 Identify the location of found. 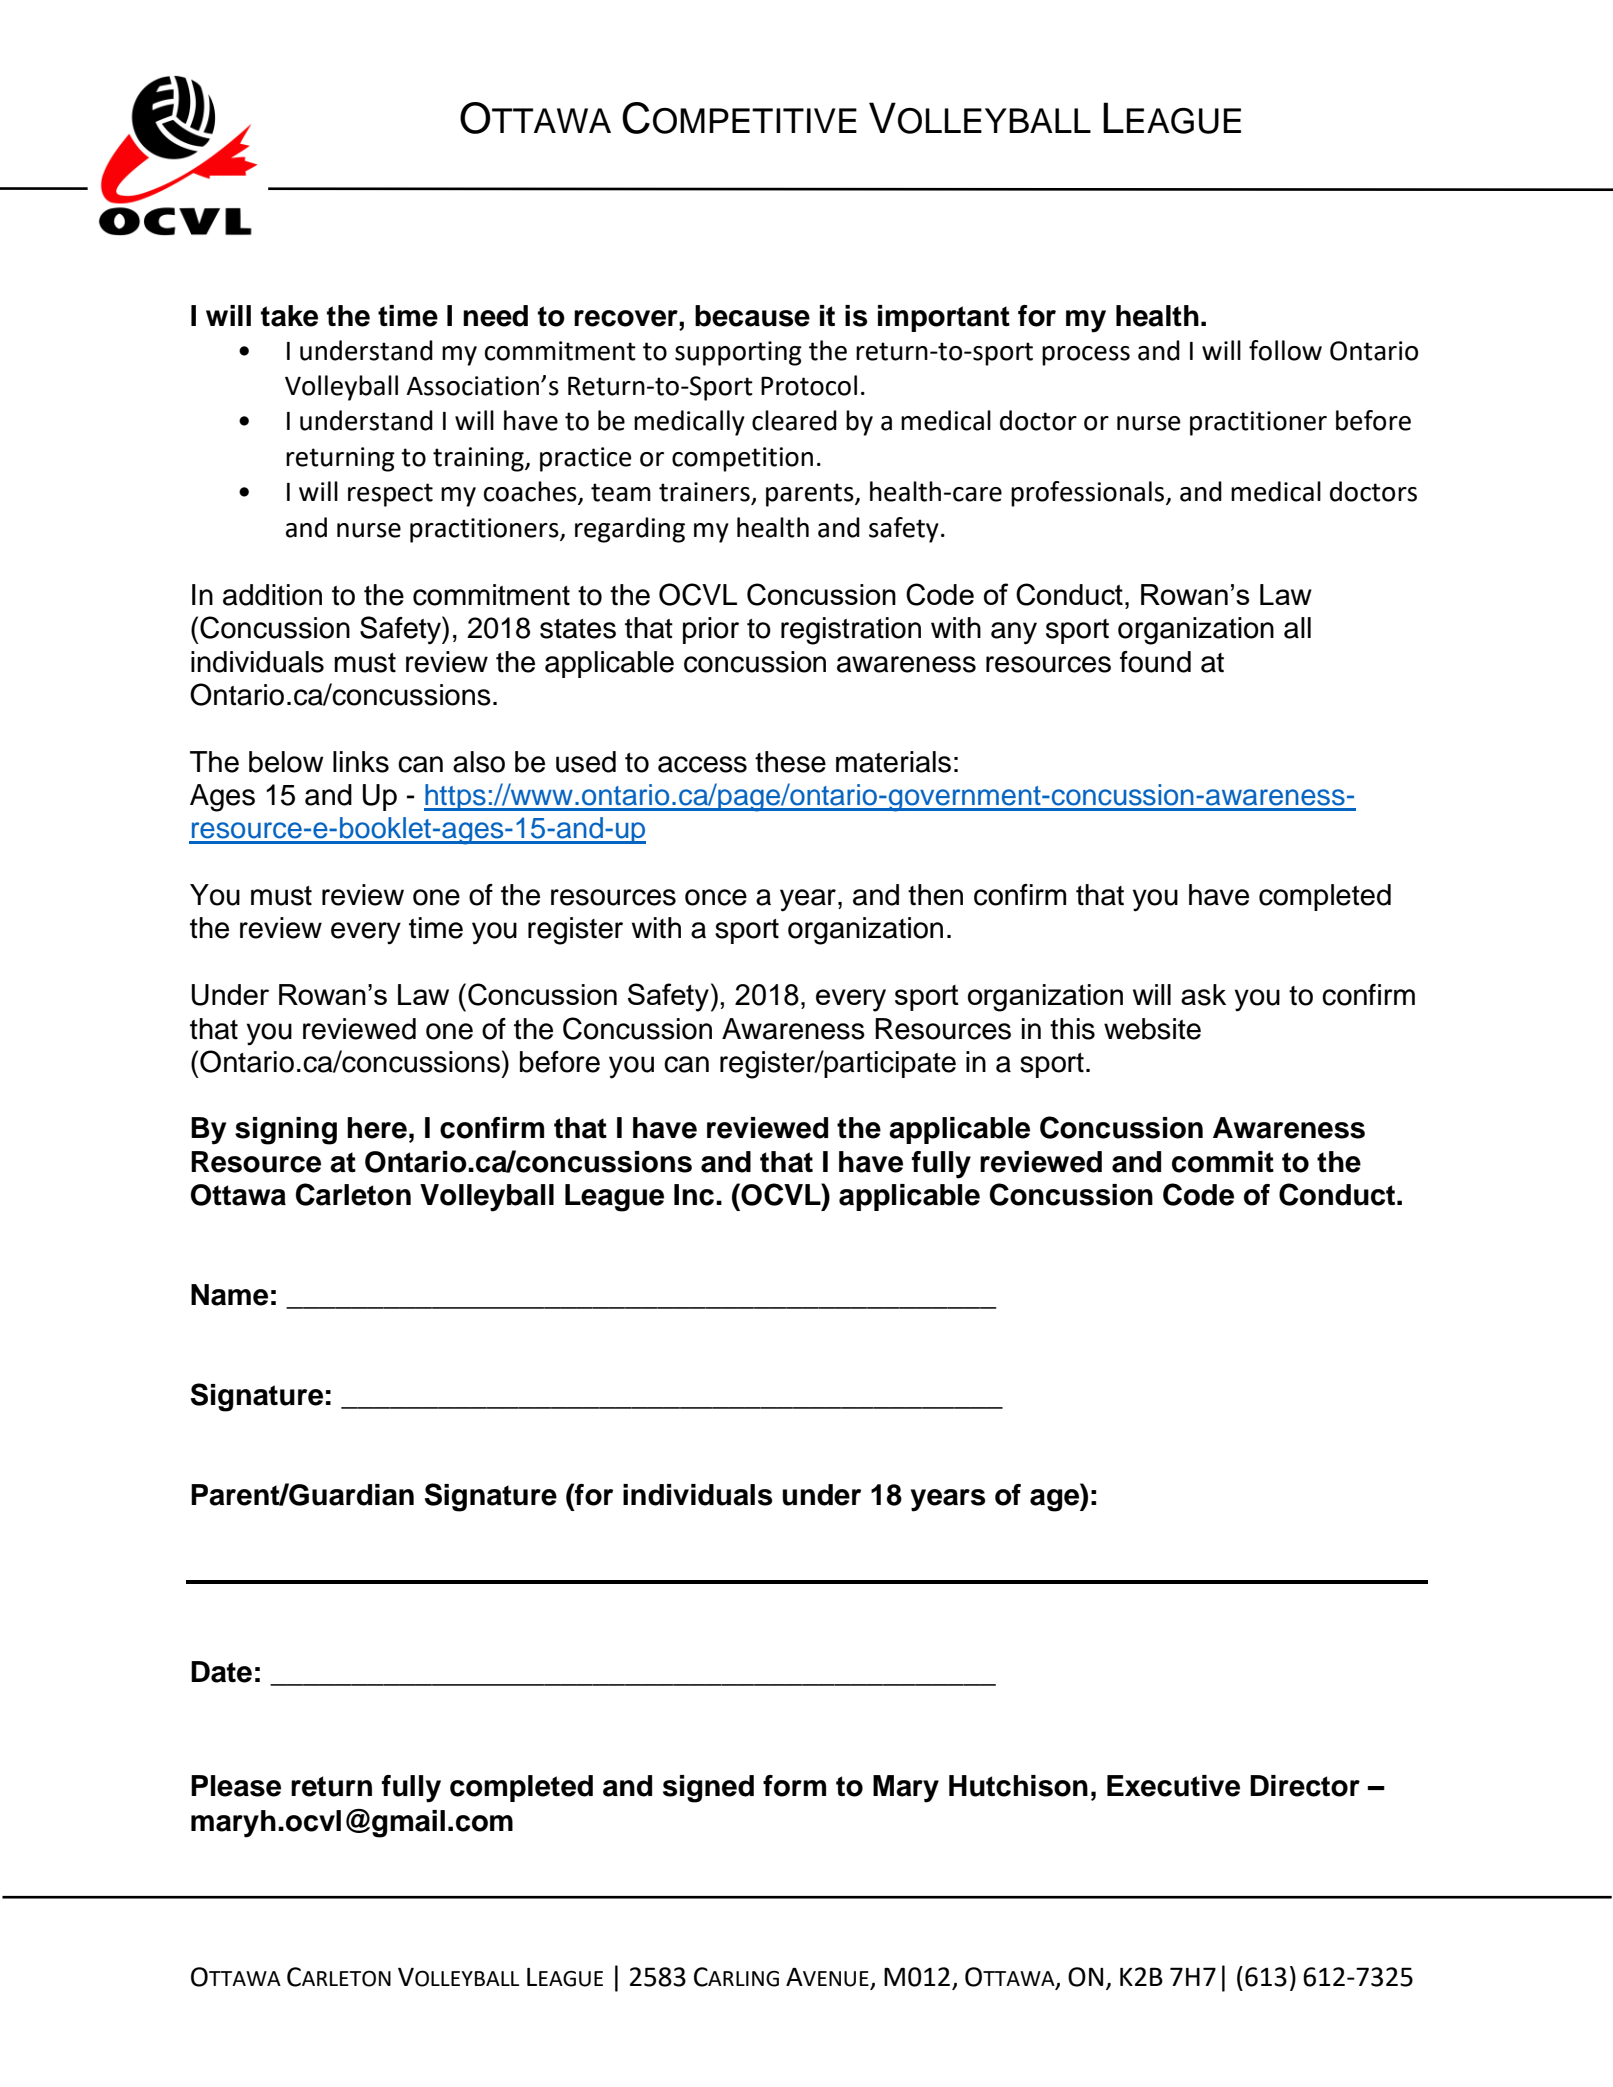
(1155, 662).
